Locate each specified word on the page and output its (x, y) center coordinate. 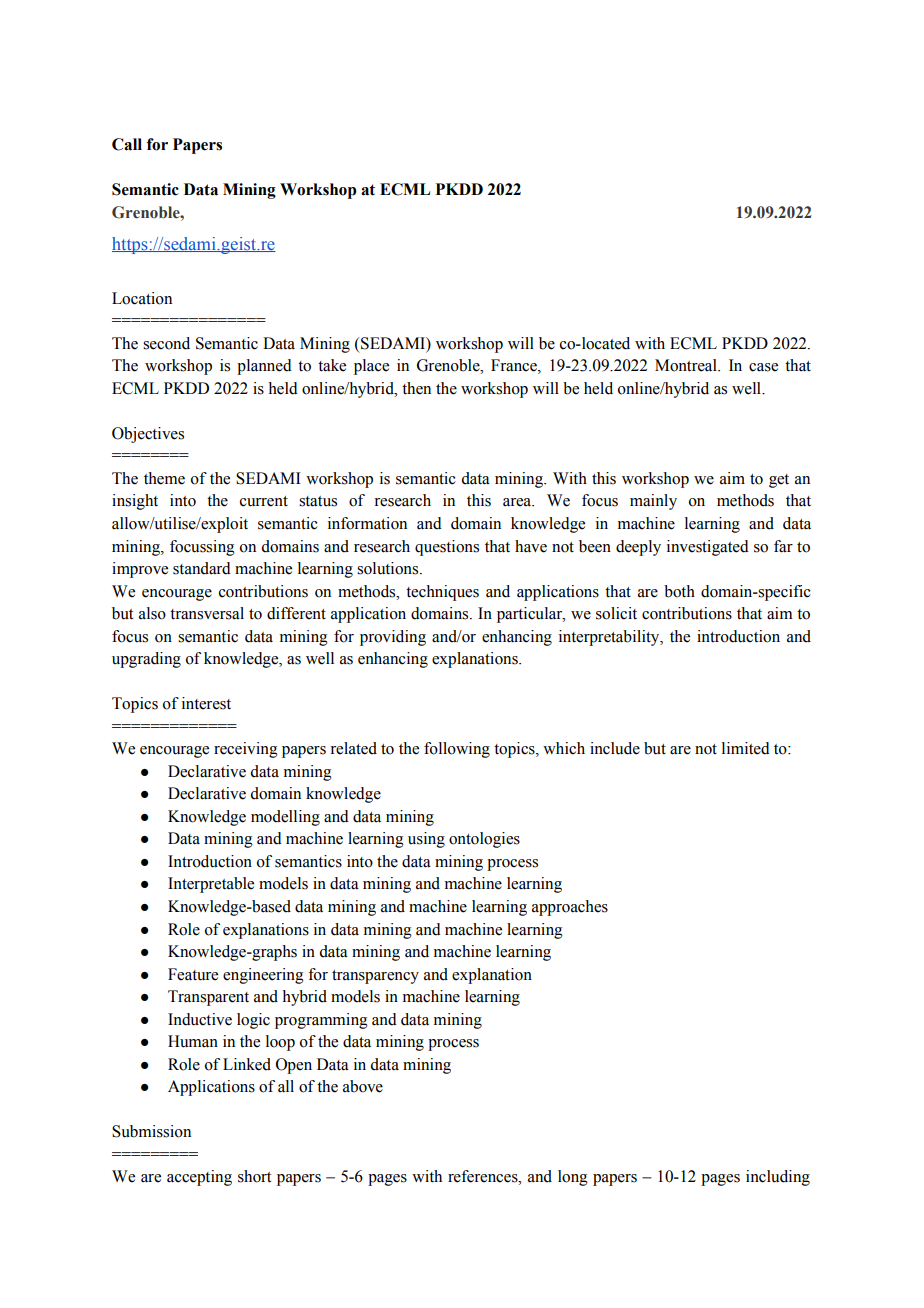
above (363, 1086)
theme (164, 478)
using (426, 840)
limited (746, 748)
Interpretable (211, 885)
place (371, 367)
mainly (653, 502)
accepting (199, 1178)
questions (447, 548)
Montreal (687, 365)
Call (127, 144)
